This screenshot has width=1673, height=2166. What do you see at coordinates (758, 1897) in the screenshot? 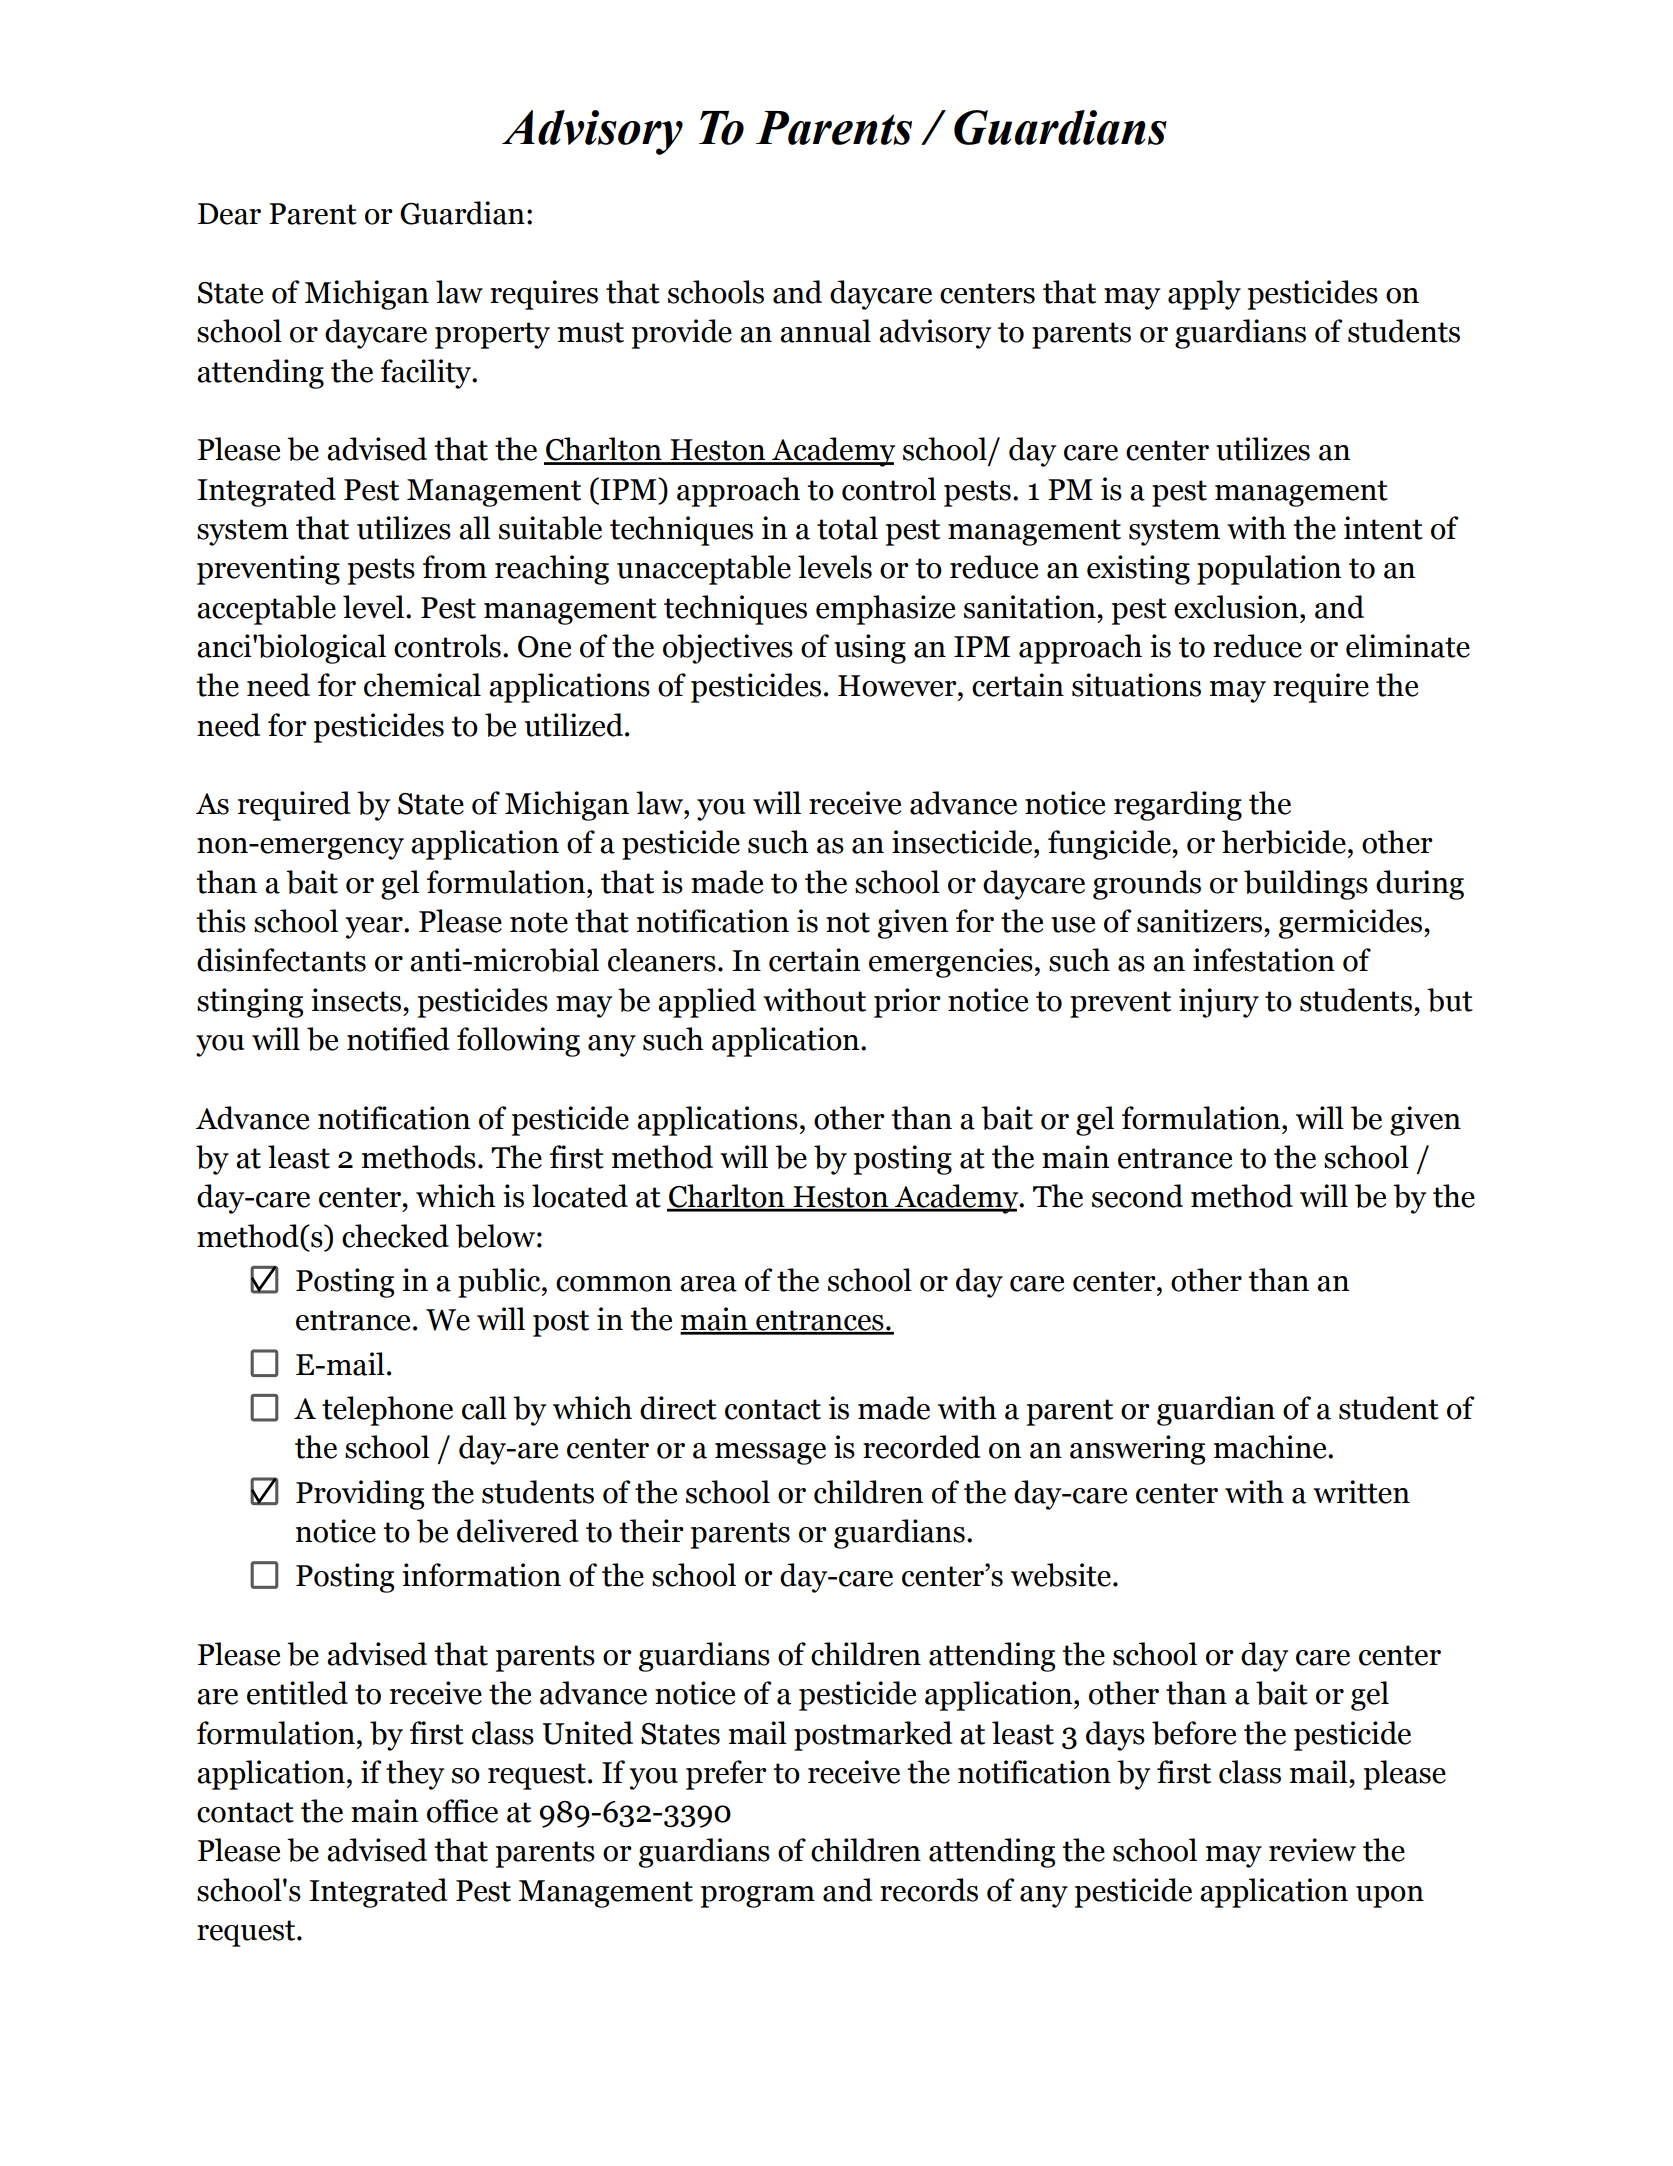
I see `program` at bounding box center [758, 1897].
